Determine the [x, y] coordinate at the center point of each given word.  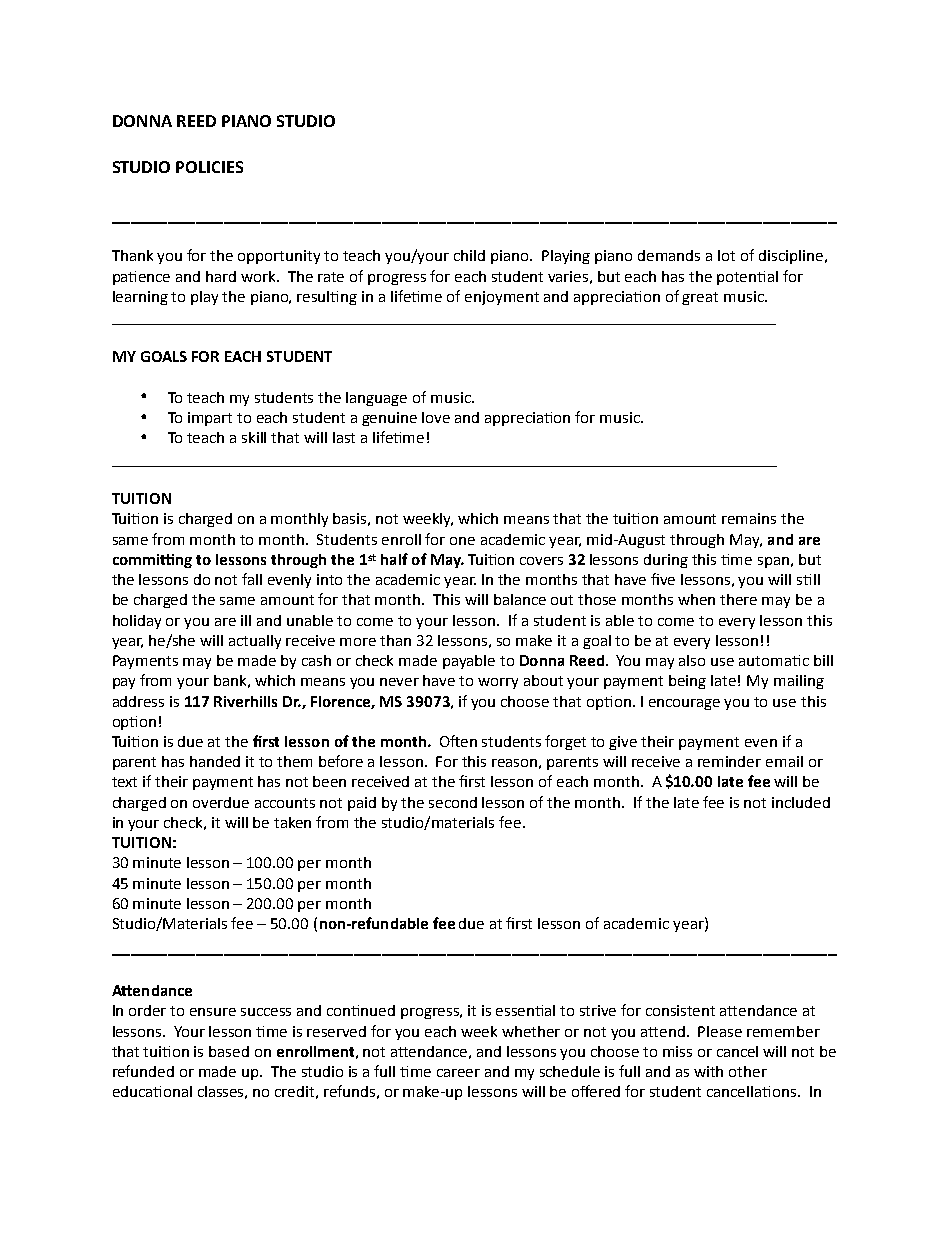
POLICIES [209, 167]
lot [726, 255]
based [229, 1051]
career [458, 1073]
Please [720, 1031]
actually [255, 642]
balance [520, 599]
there [738, 599]
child [469, 255]
